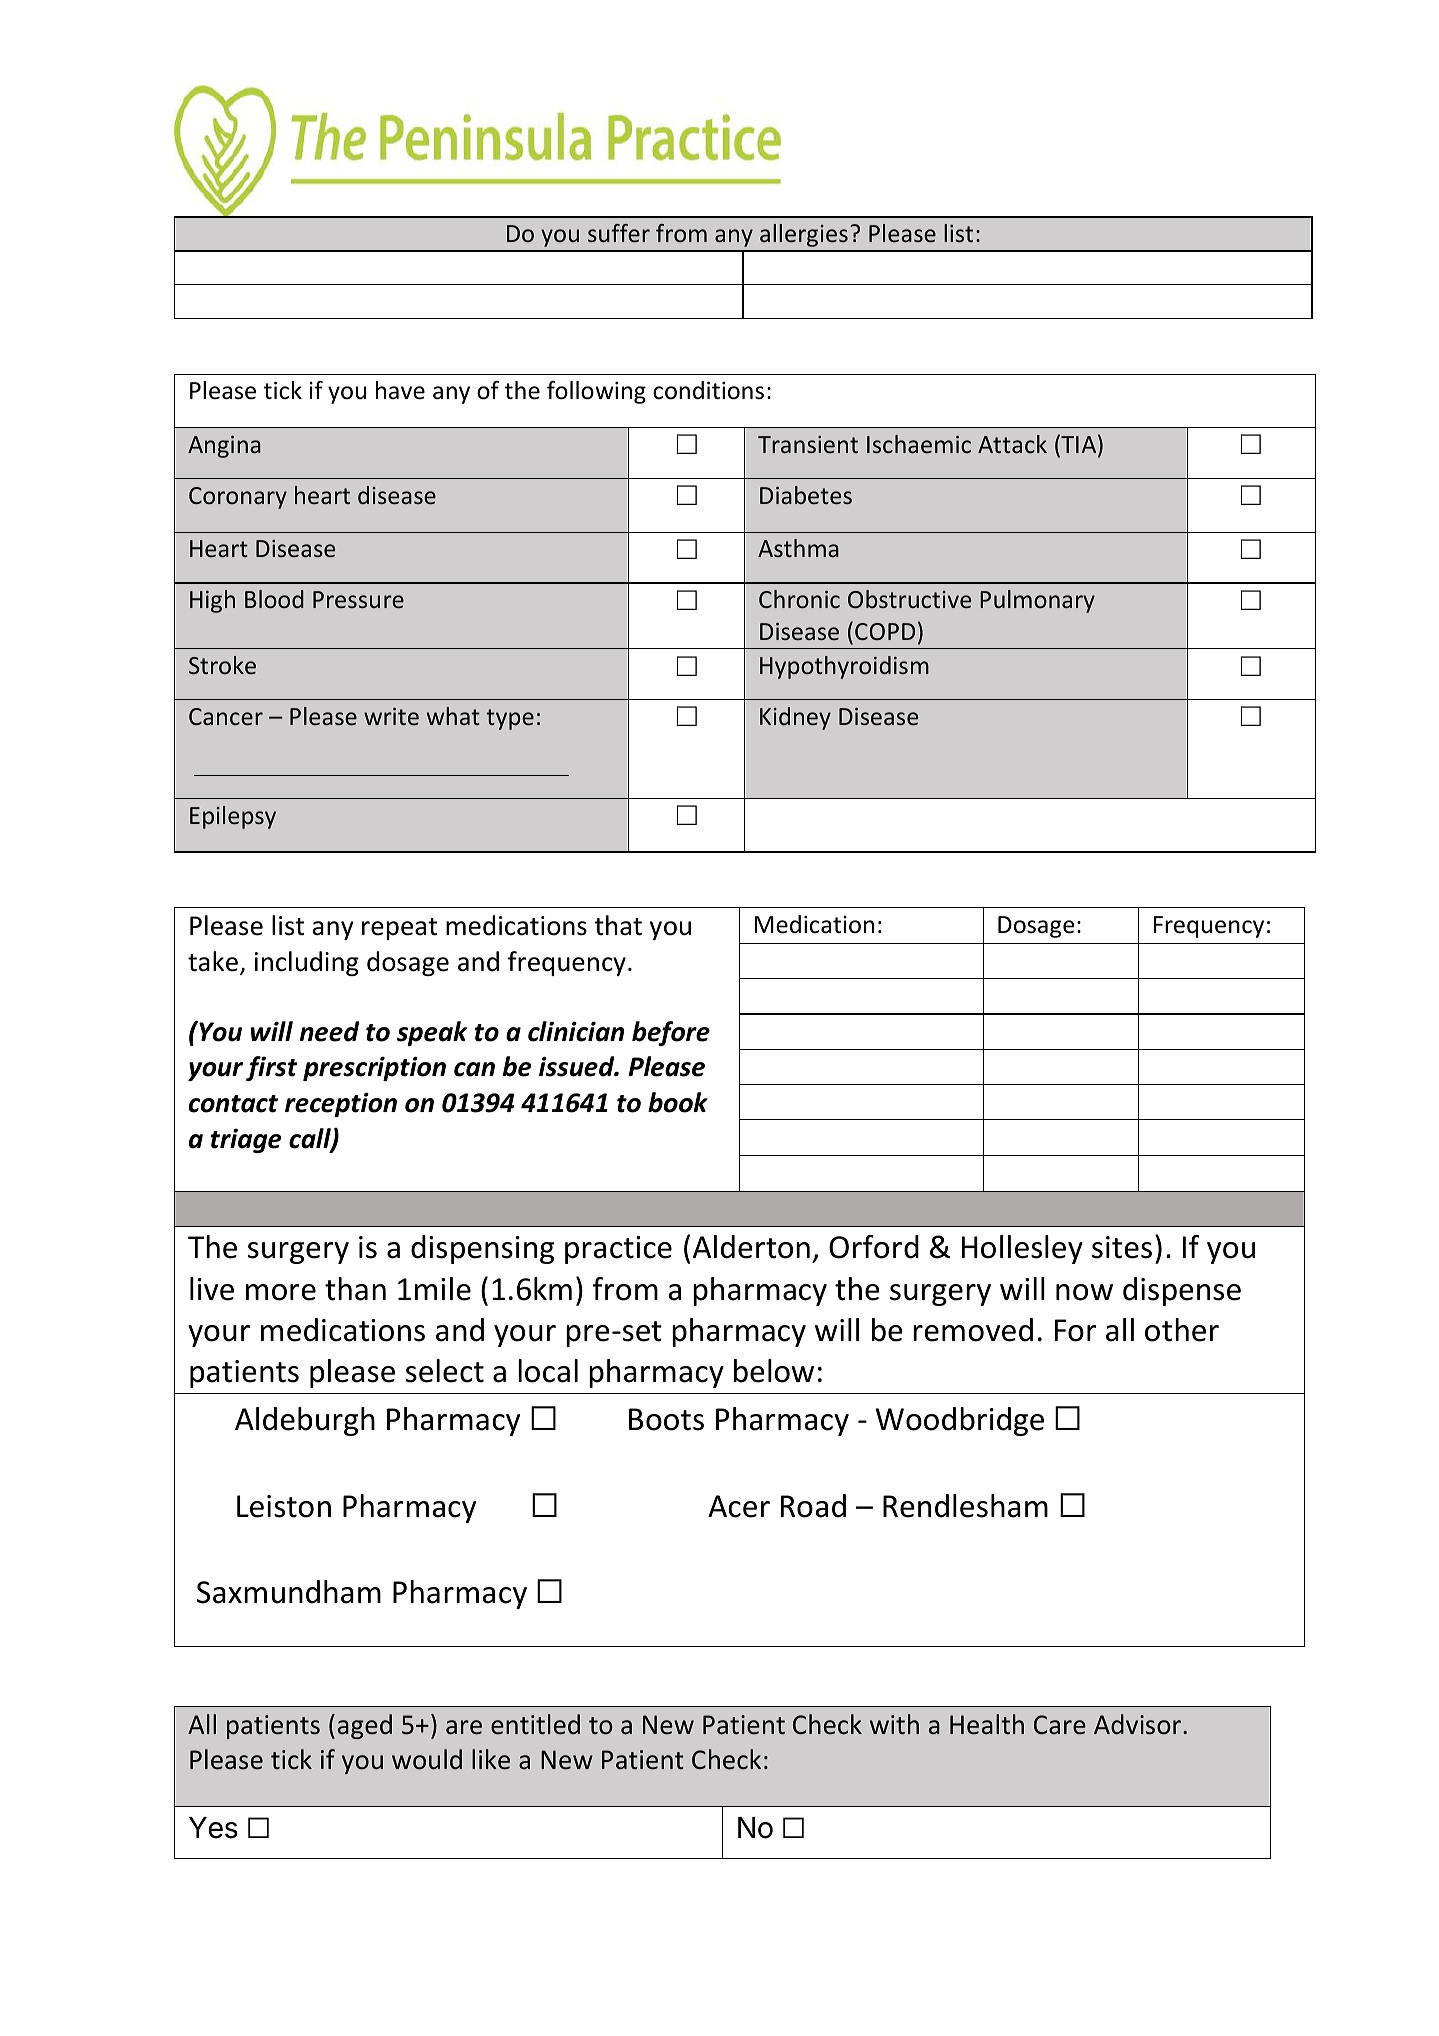 This document has height=2036, width=1439. I want to click on Attack, so click(1012, 444).
